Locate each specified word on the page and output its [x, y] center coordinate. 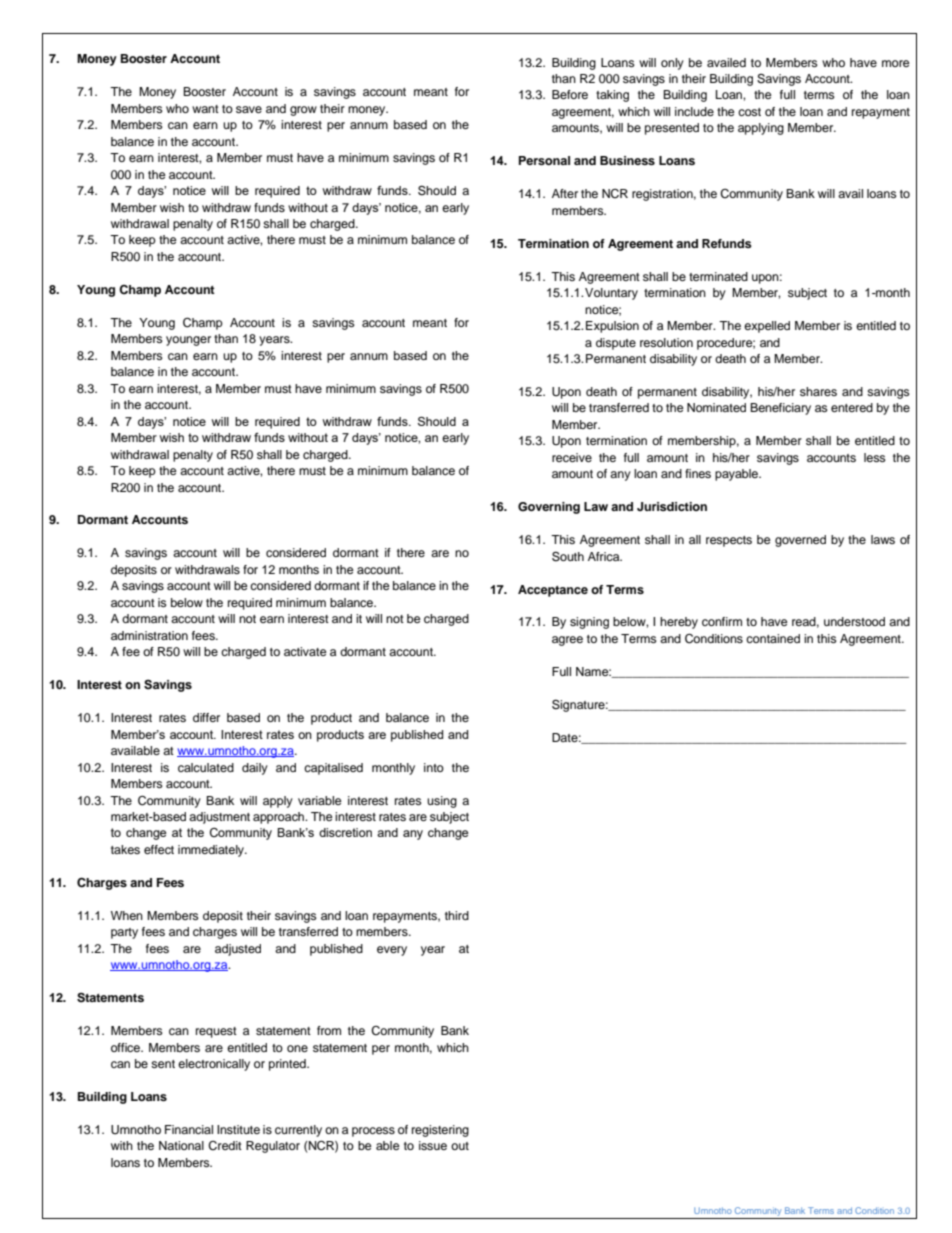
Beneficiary [780, 409]
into [434, 767]
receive [572, 457]
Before [570, 94]
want [205, 109]
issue [433, 1145]
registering [440, 1131]
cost [749, 112]
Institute [238, 1129]
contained [773, 638]
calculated [206, 767]
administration [149, 635]
